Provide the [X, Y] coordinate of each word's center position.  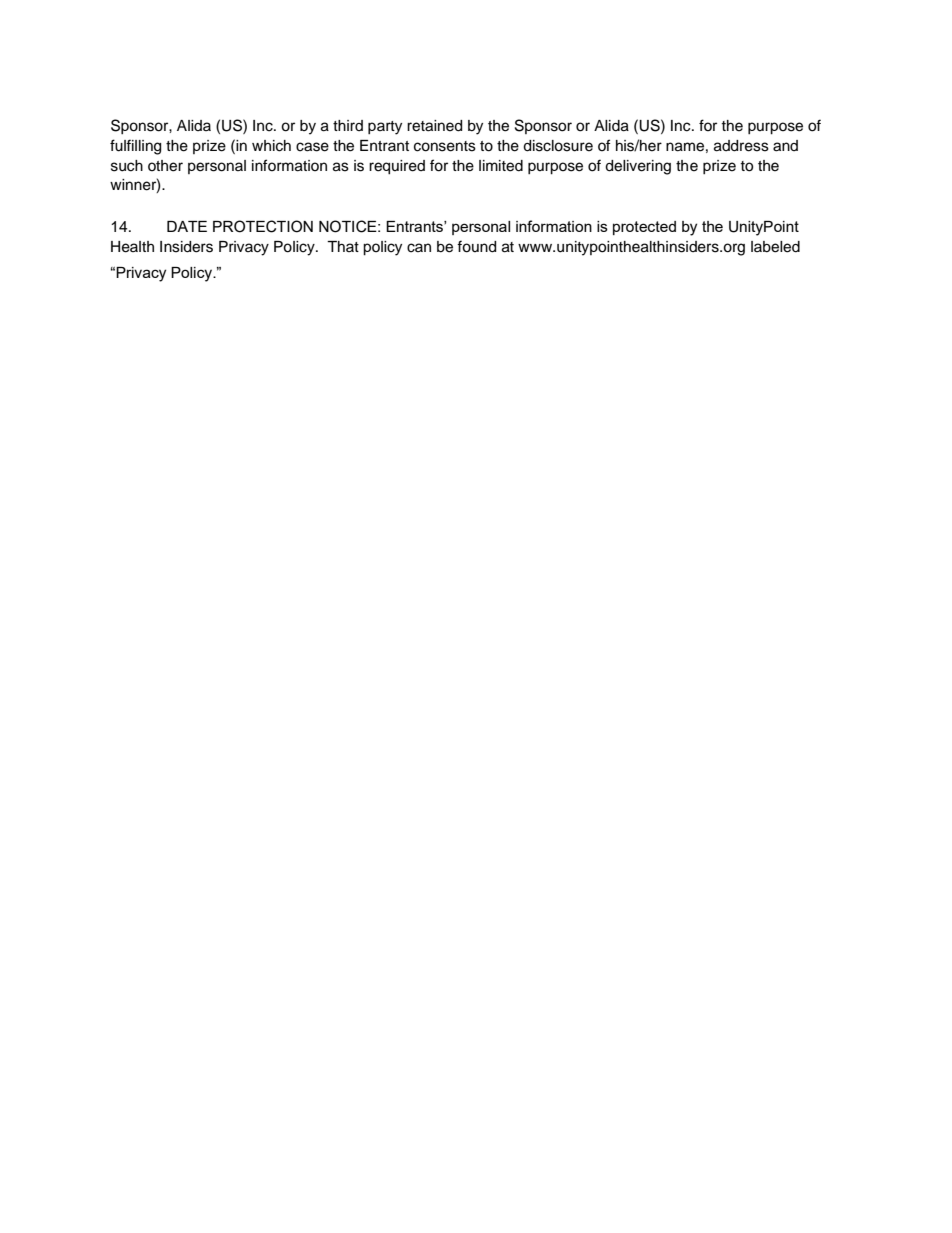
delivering [638, 167]
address [741, 146]
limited [501, 166]
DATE [187, 226]
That [343, 246]
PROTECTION [263, 226]
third [348, 125]
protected [644, 228]
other [165, 166]
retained [434, 126]
